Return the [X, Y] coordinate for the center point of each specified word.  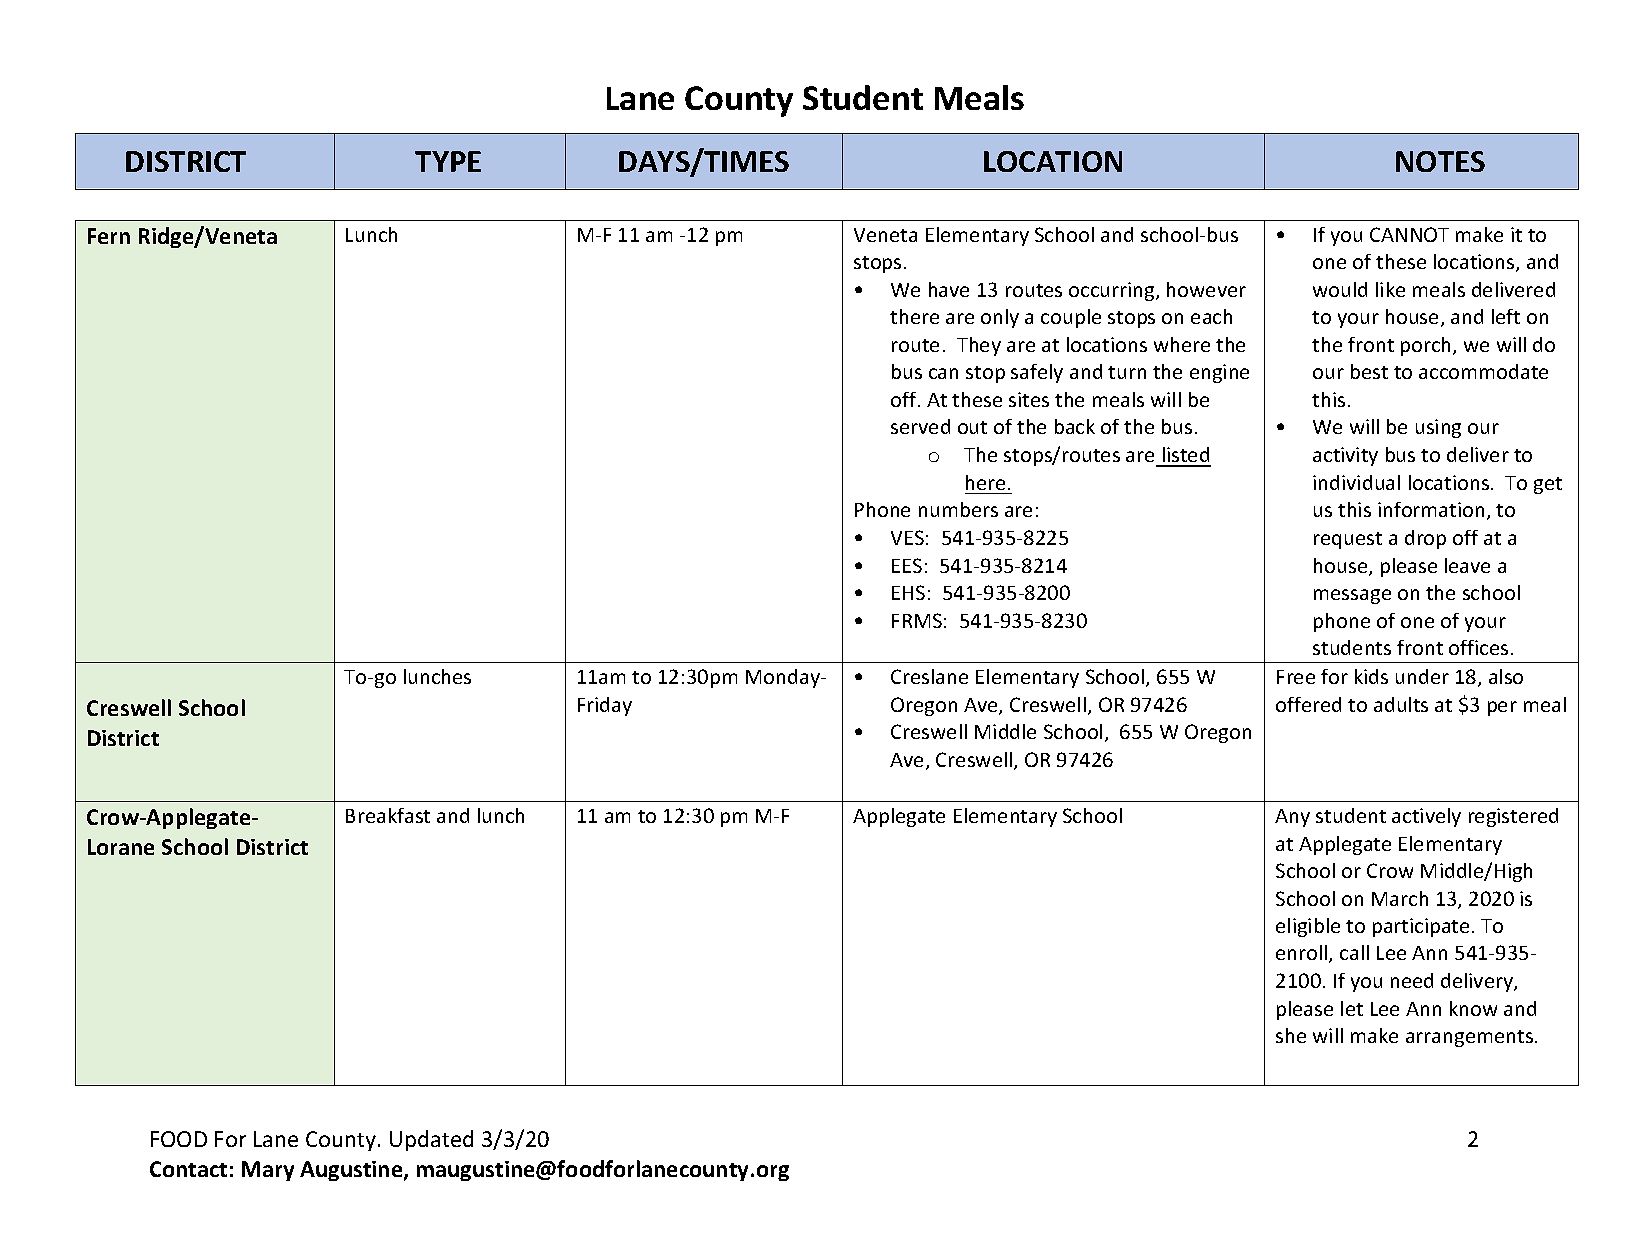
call [1354, 952]
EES [907, 565]
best [1369, 371]
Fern [109, 236]
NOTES [1440, 161]
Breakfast [388, 815]
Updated [431, 1140]
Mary [268, 1171]
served [920, 426]
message [1352, 596]
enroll [1303, 954]
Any [1292, 818]
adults [1401, 704]
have [949, 289]
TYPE [448, 161]
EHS [908, 592]
